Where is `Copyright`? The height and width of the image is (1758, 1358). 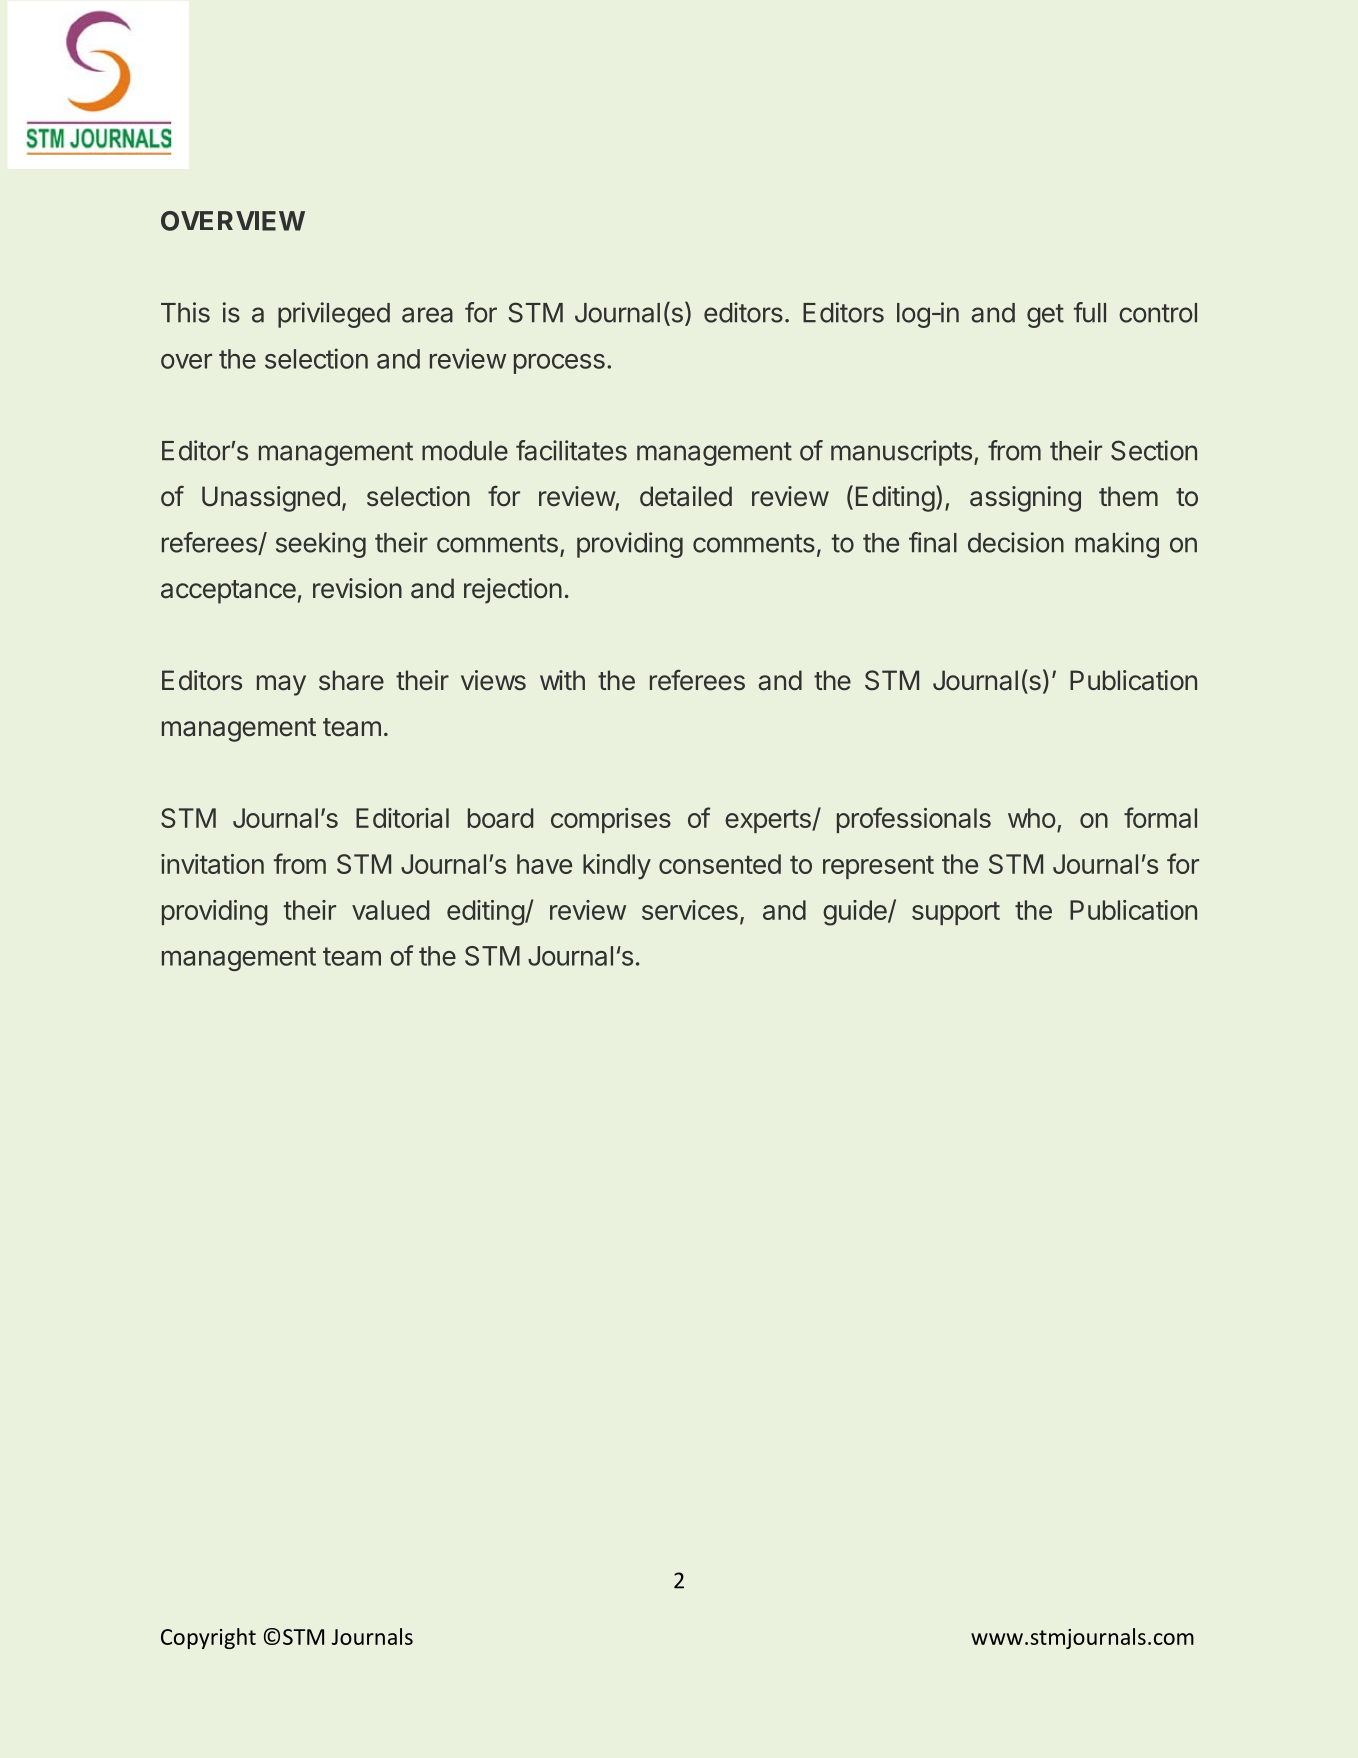
Copyright is located at coordinates (208, 1638).
